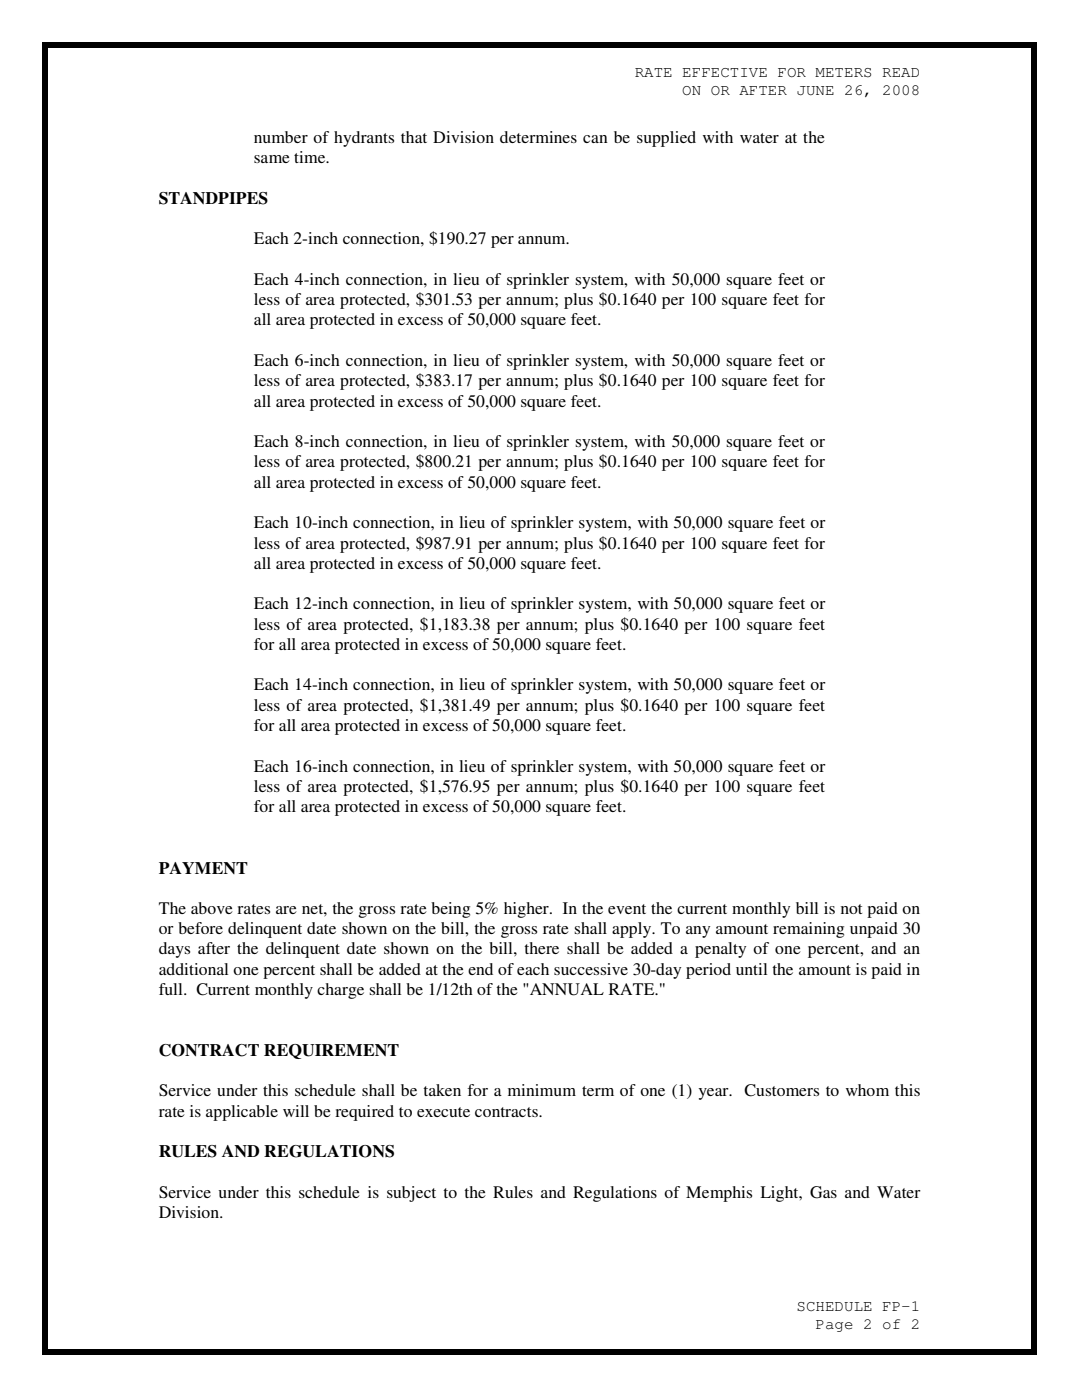 Image resolution: width=1079 pixels, height=1397 pixels. What do you see at coordinates (411, 1194) in the screenshot?
I see `subject` at bounding box center [411, 1194].
